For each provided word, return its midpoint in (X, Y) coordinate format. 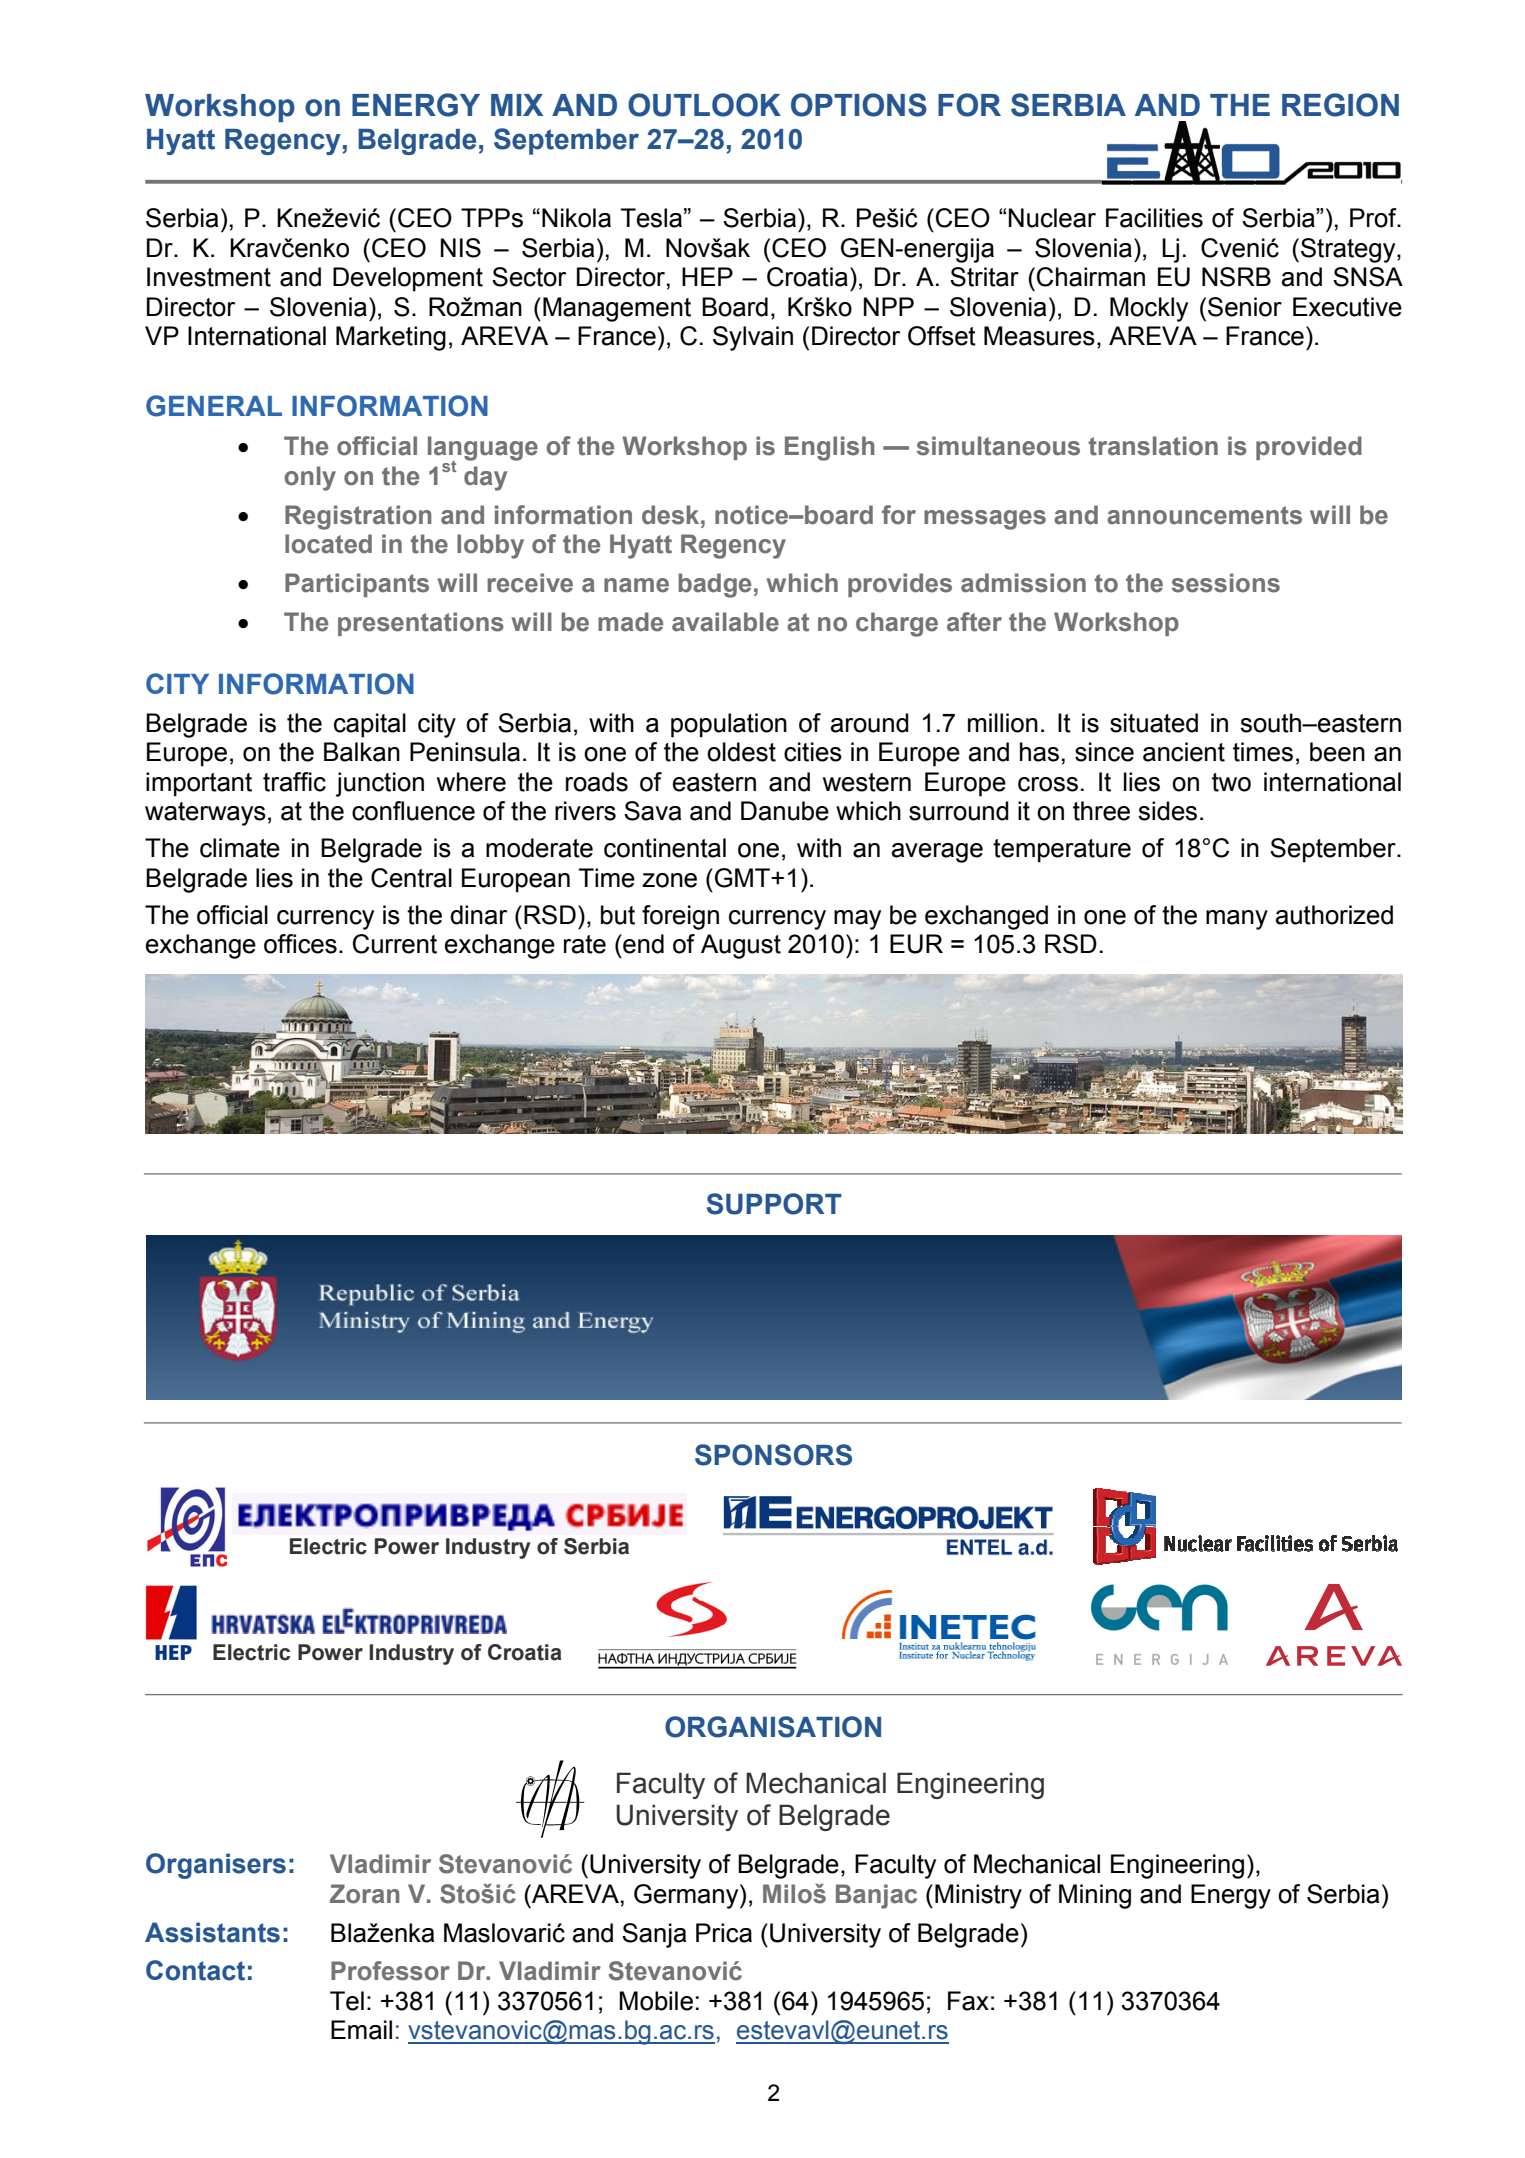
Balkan (362, 752)
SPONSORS (773, 1455)
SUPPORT (774, 1204)
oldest (741, 752)
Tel (347, 2001)
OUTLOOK (704, 105)
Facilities (1154, 218)
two (1231, 782)
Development (408, 279)
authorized (1334, 915)
